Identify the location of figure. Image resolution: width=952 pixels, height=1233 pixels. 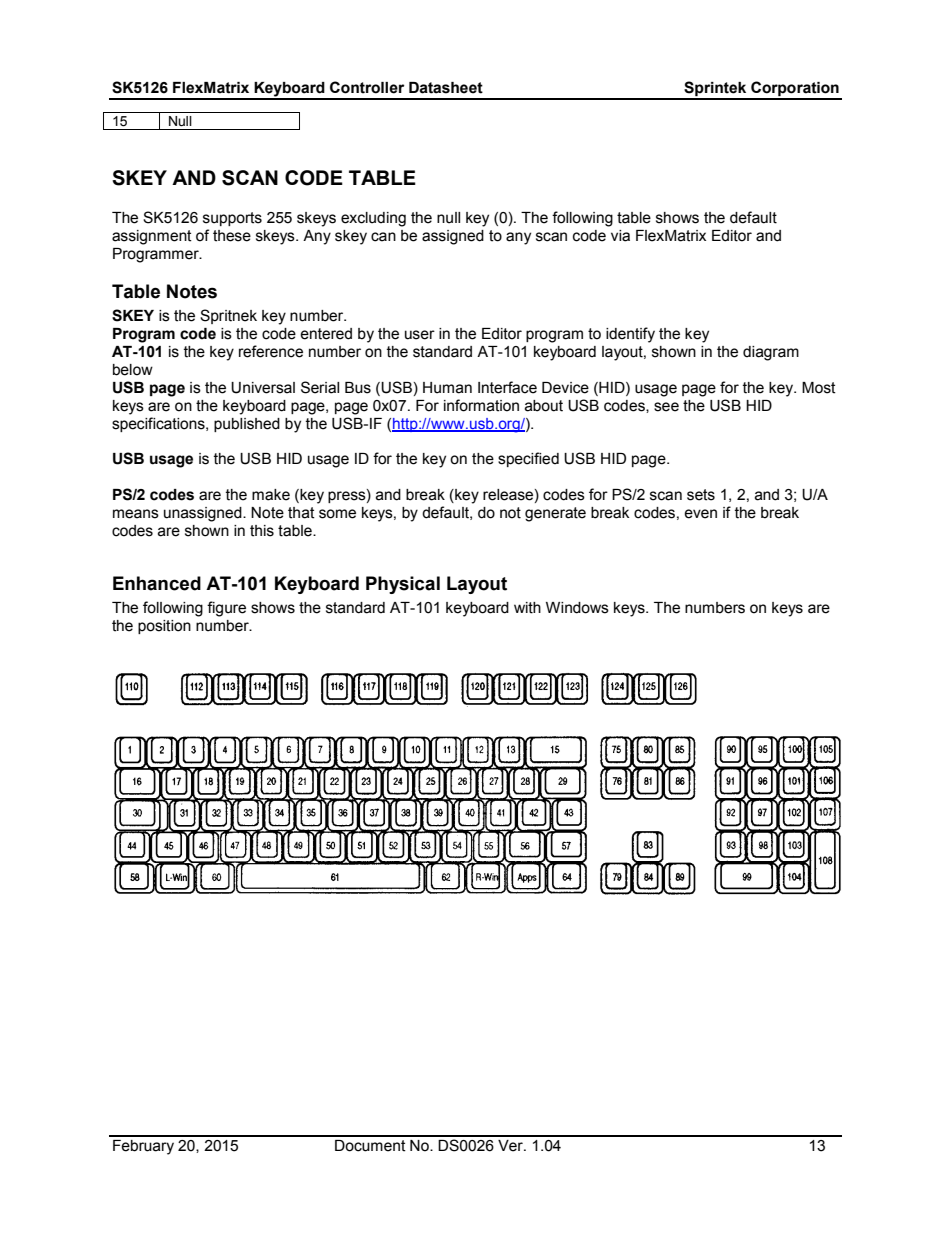
(226, 609).
